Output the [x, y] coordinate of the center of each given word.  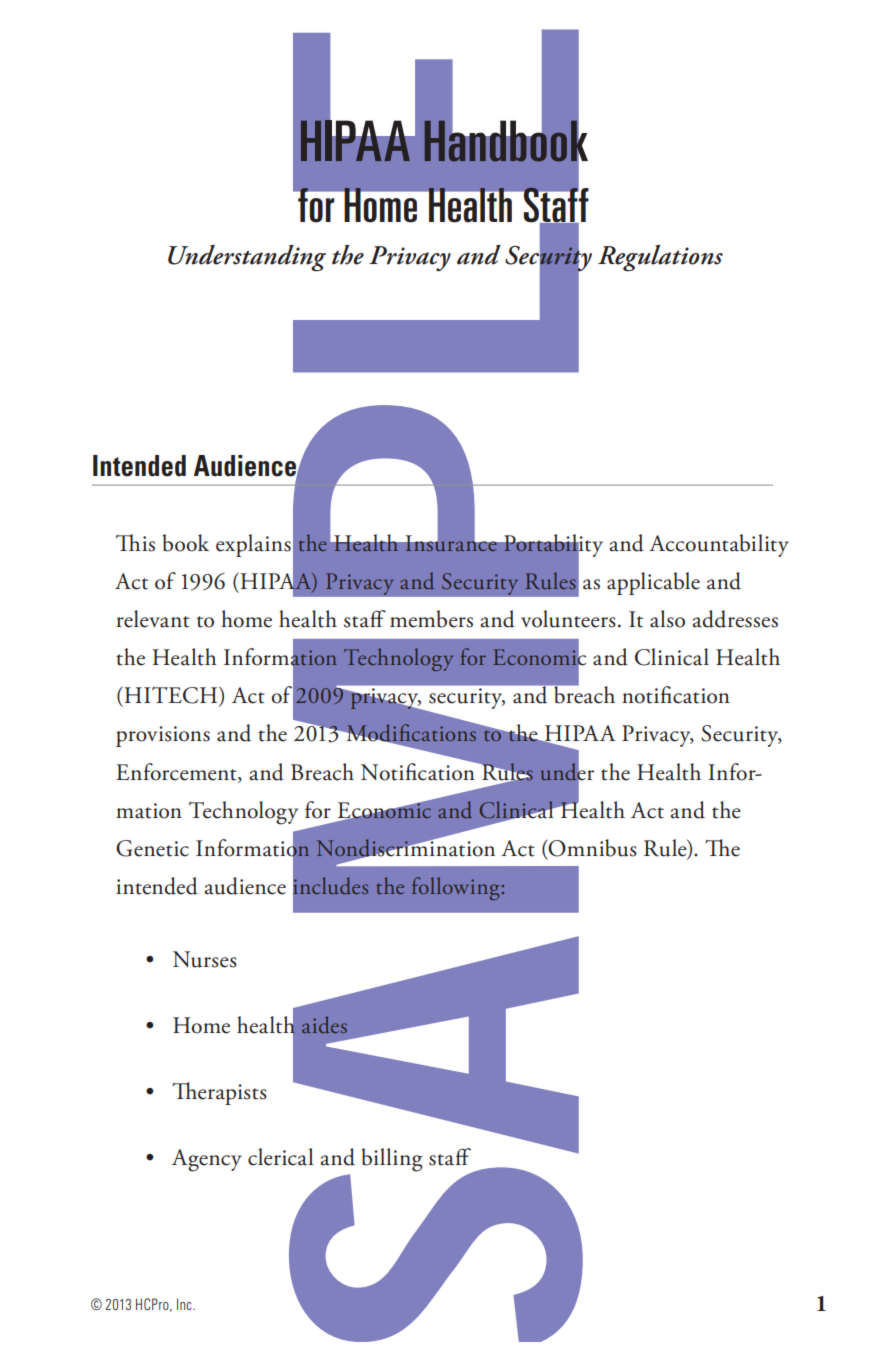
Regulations [660, 258]
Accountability [719, 545]
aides [324, 1024]
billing [392, 1160]
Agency [207, 1160]
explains [253, 545]
